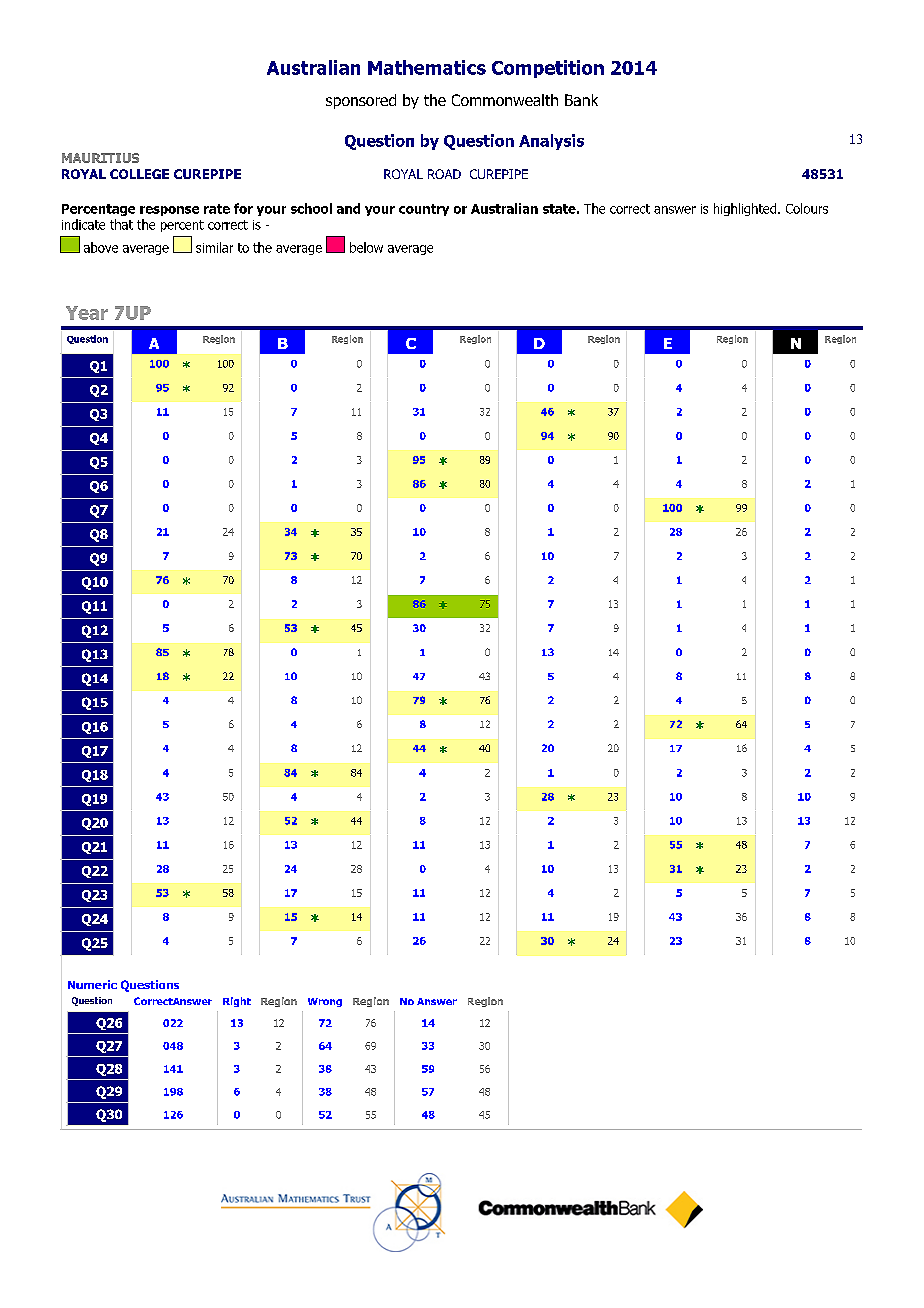 This image has height=1308, width=924. What do you see at coordinates (92, 984) in the image?
I see `Numeric` at bounding box center [92, 984].
